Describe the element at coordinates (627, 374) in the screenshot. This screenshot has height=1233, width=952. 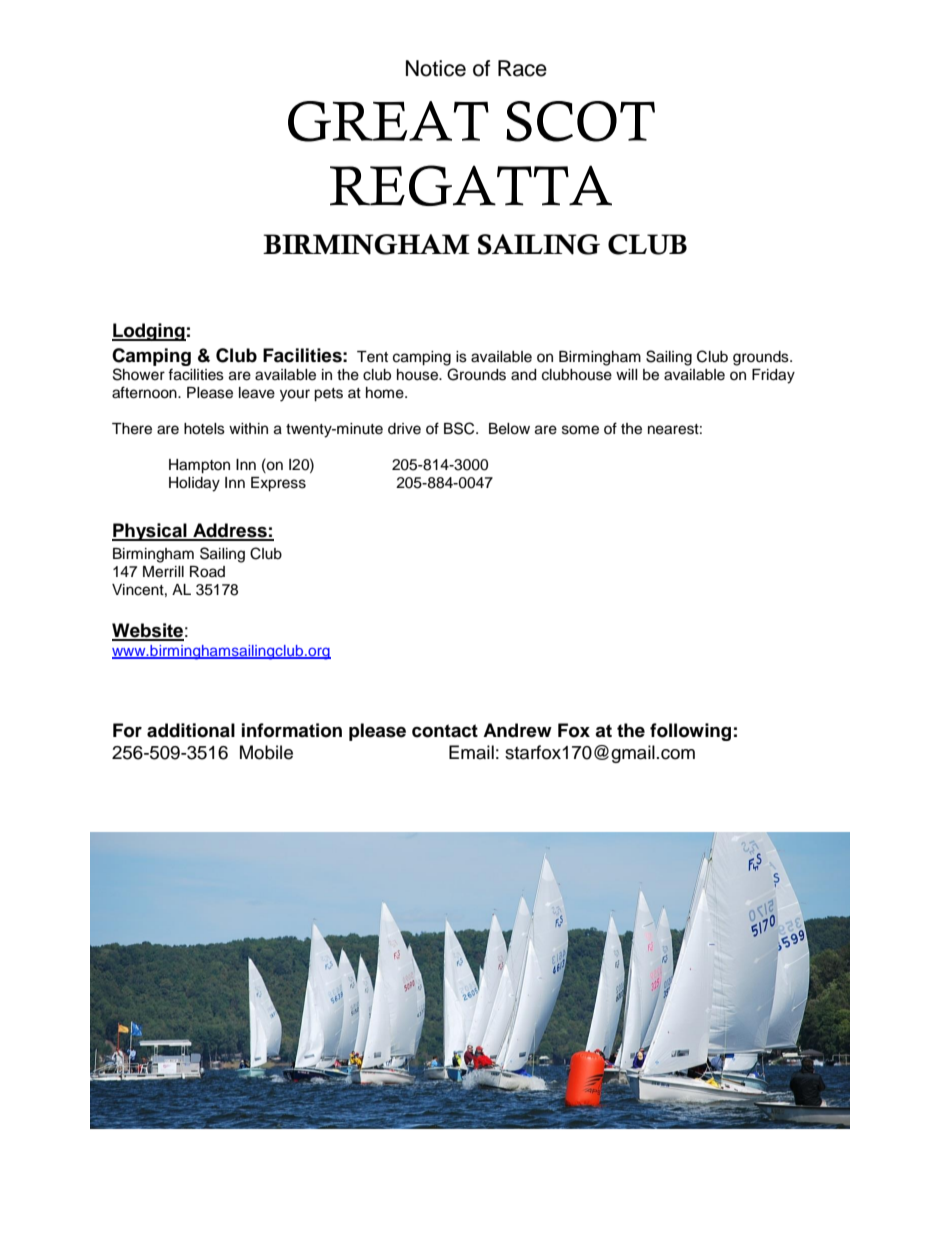
I see `will` at that location.
